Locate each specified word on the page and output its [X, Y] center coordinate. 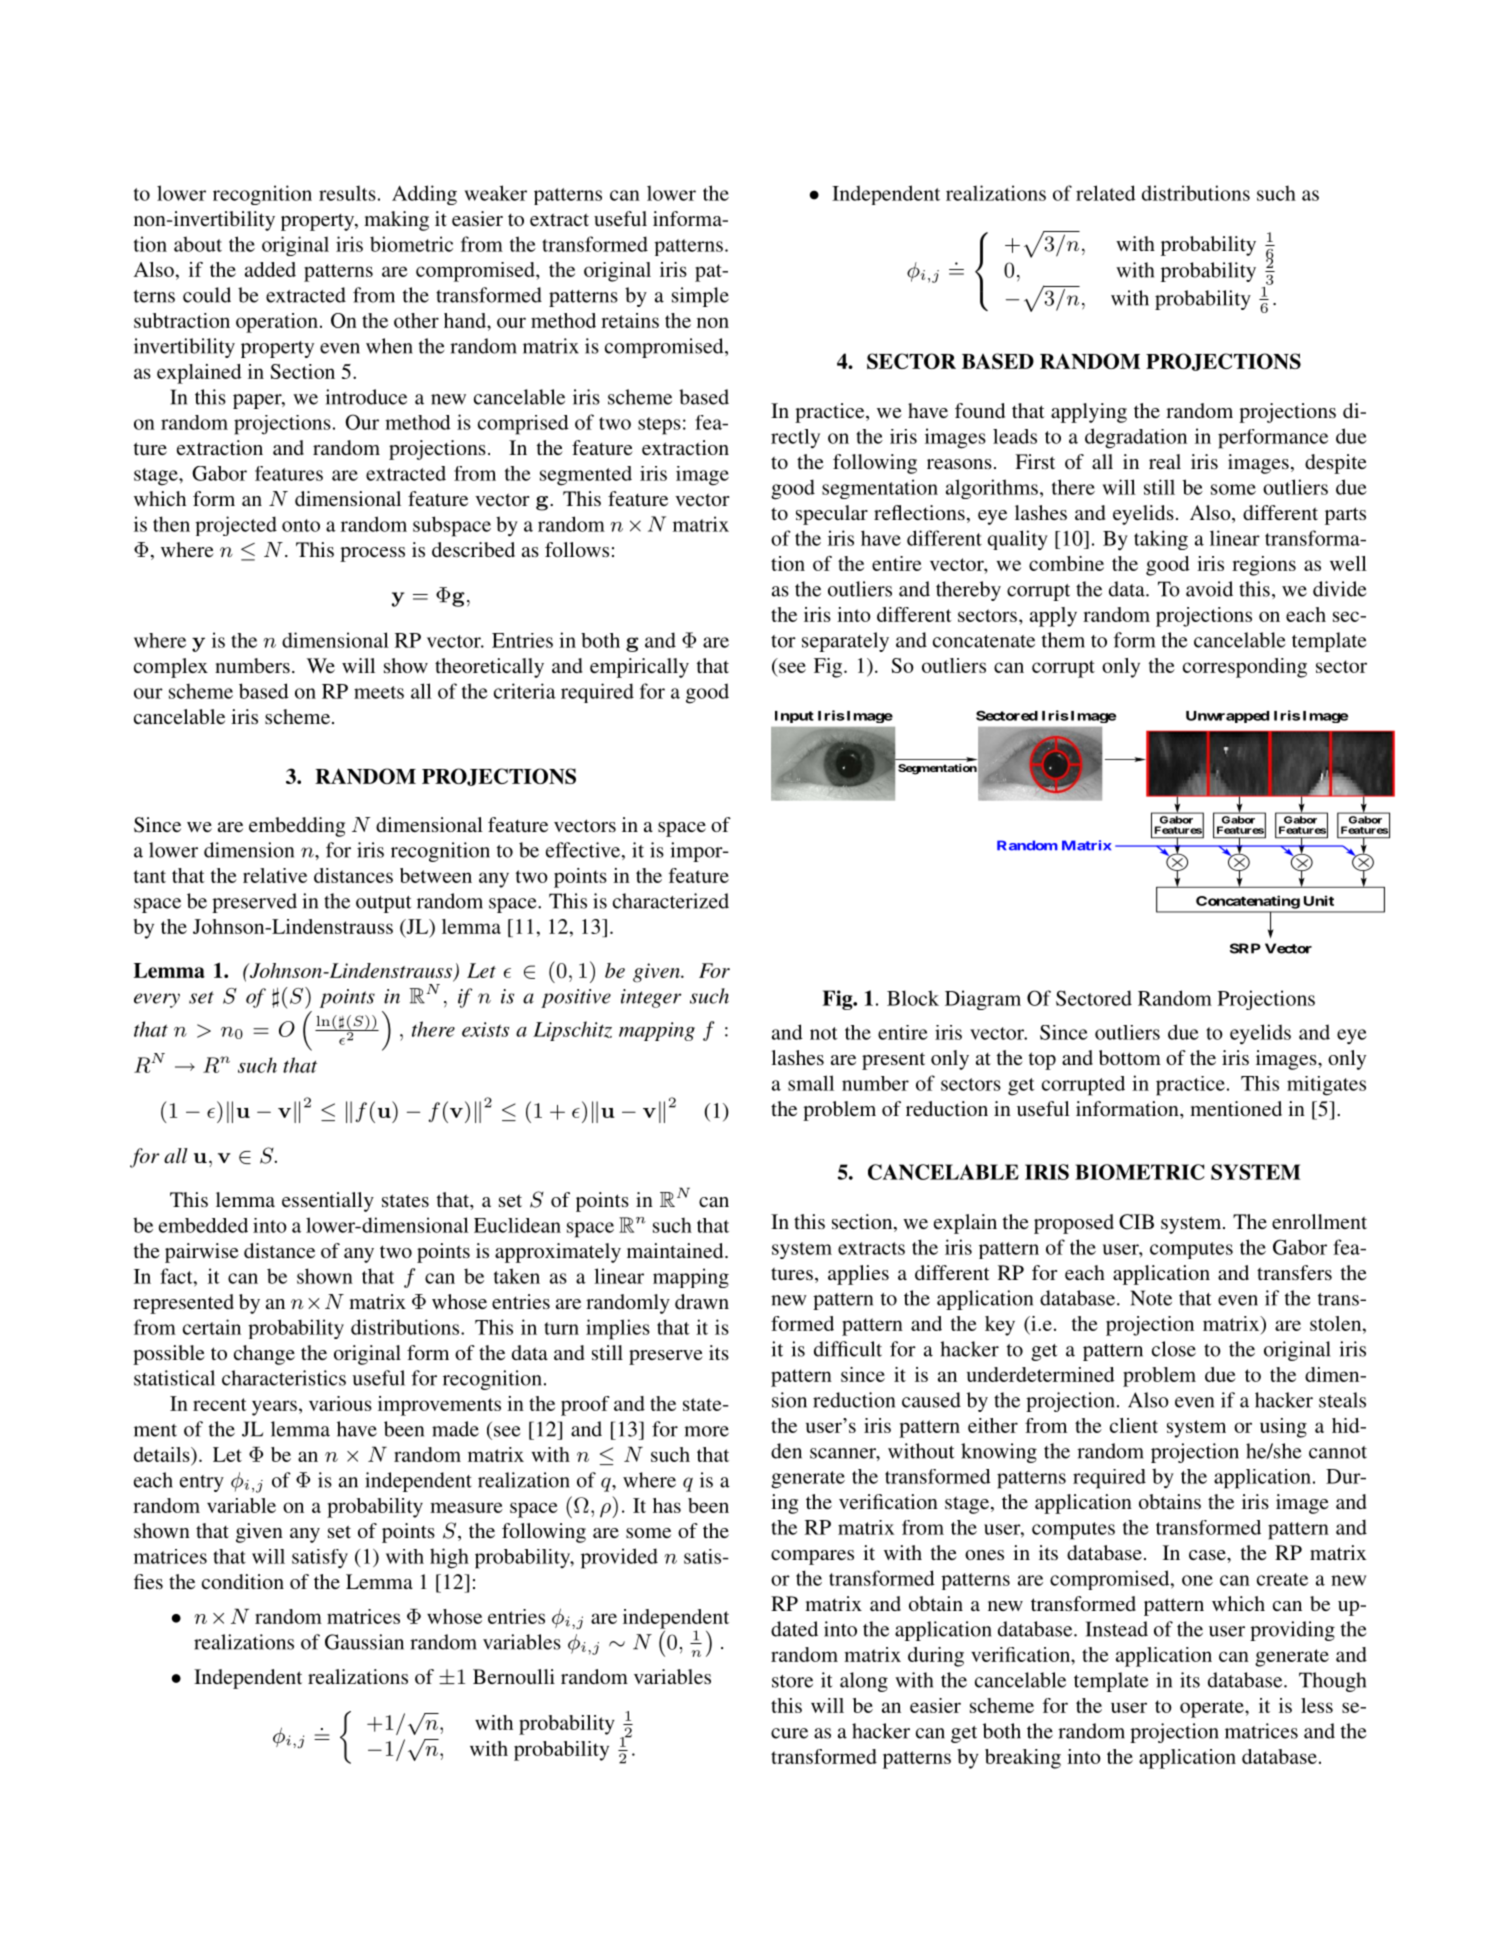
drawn [702, 1301]
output [383, 904]
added [270, 269]
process [372, 554]
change [264, 1355]
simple [700, 297]
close [1174, 1349]
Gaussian [364, 1642]
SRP [1245, 948]
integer [651, 998]
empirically [639, 668]
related [1106, 193]
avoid [1209, 589]
